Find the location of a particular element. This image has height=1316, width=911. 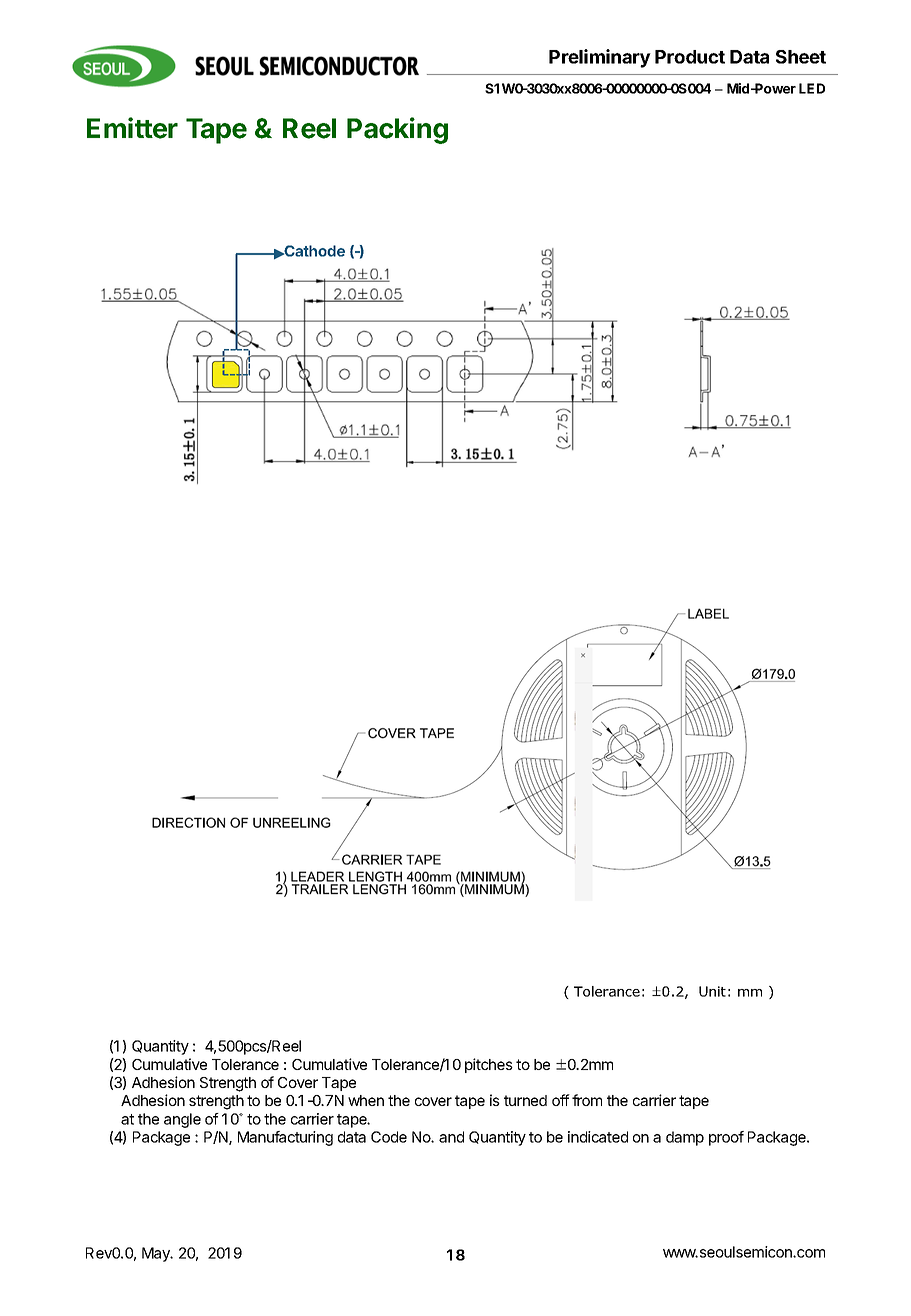

angle is located at coordinates (182, 1120).
